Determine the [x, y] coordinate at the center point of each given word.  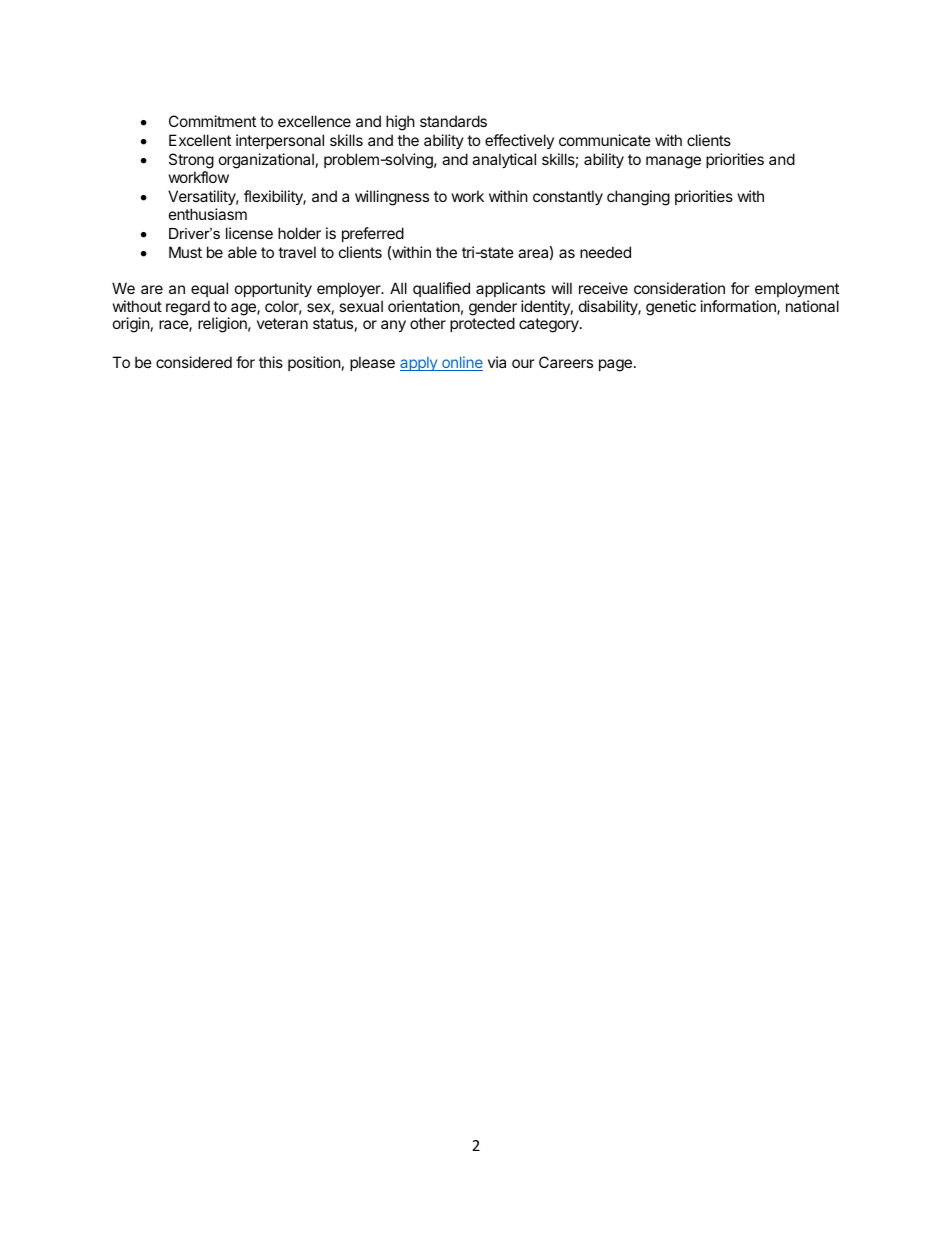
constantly [568, 197]
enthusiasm [208, 214]
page [615, 365]
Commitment [212, 121]
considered [194, 362]
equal [209, 289]
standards [453, 121]
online [461, 363]
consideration [679, 288]
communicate [605, 140]
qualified [441, 289]
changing [638, 198]
